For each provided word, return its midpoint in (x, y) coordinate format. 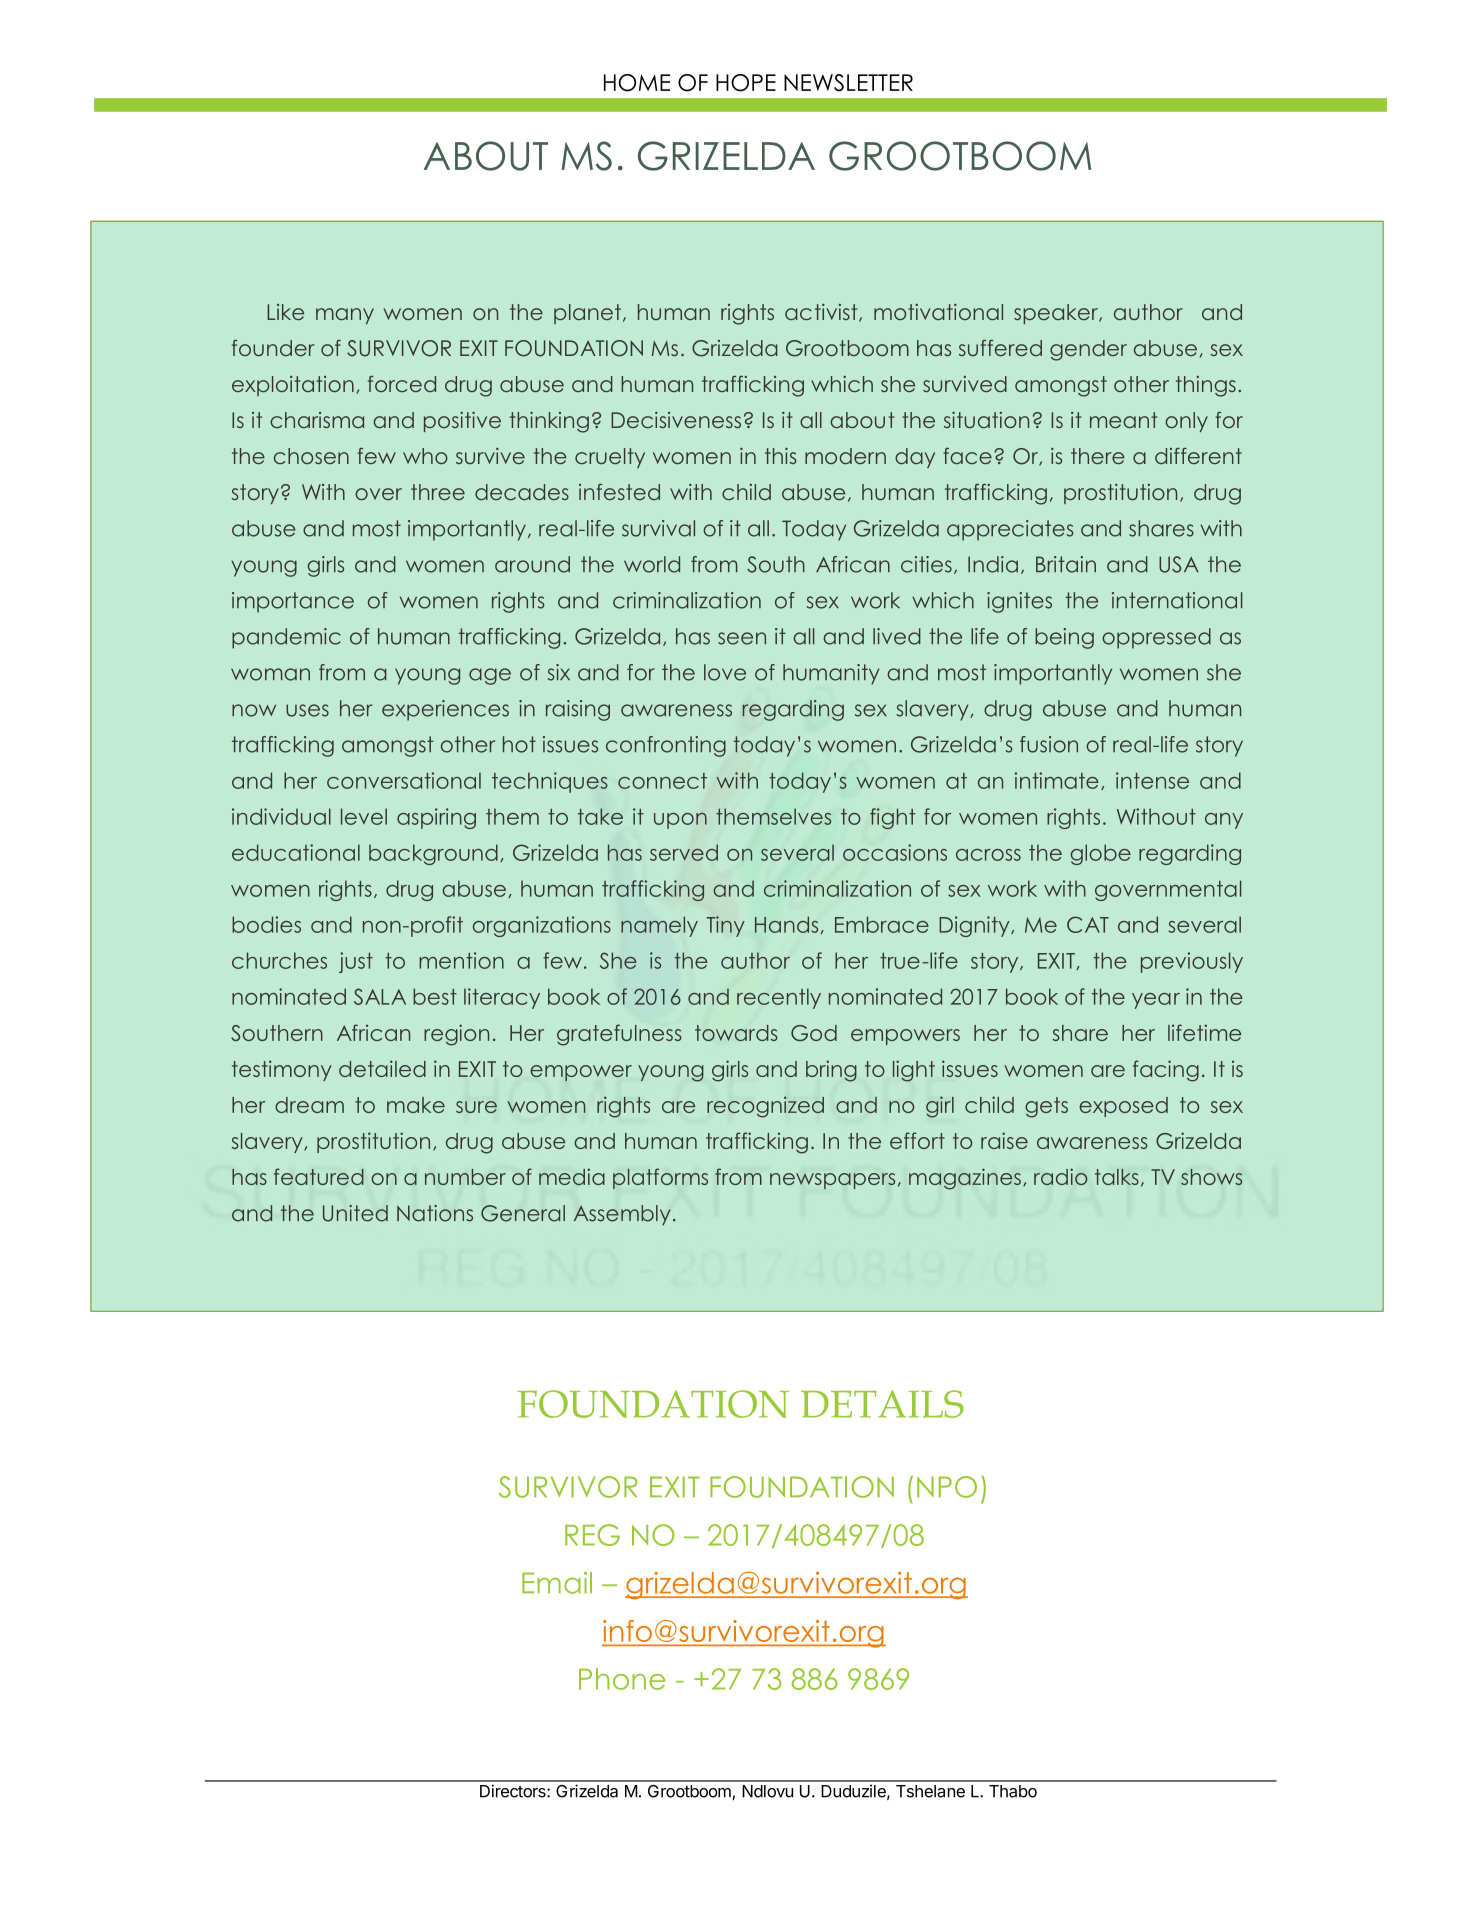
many (345, 316)
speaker (1057, 314)
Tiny (725, 926)
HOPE (746, 83)
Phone (622, 1679)
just (356, 962)
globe (1101, 854)
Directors (514, 1791)
